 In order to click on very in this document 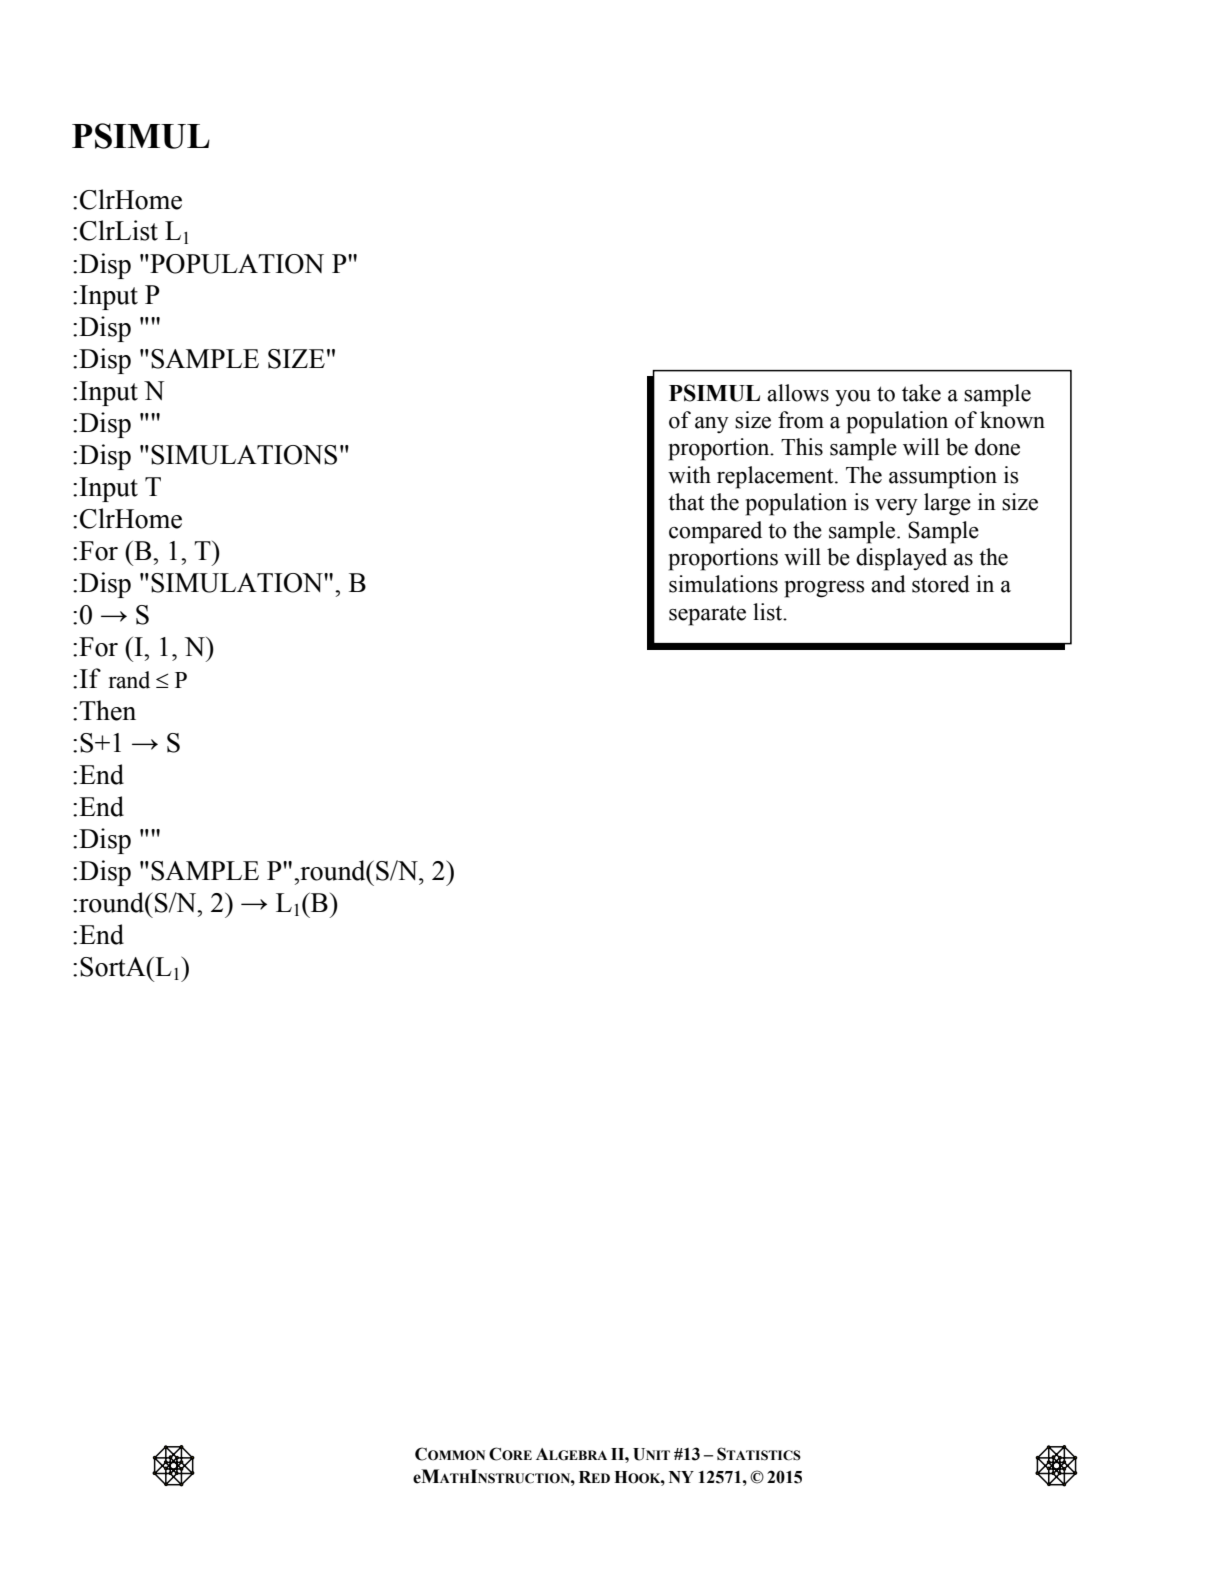, I will do `click(896, 507)`.
